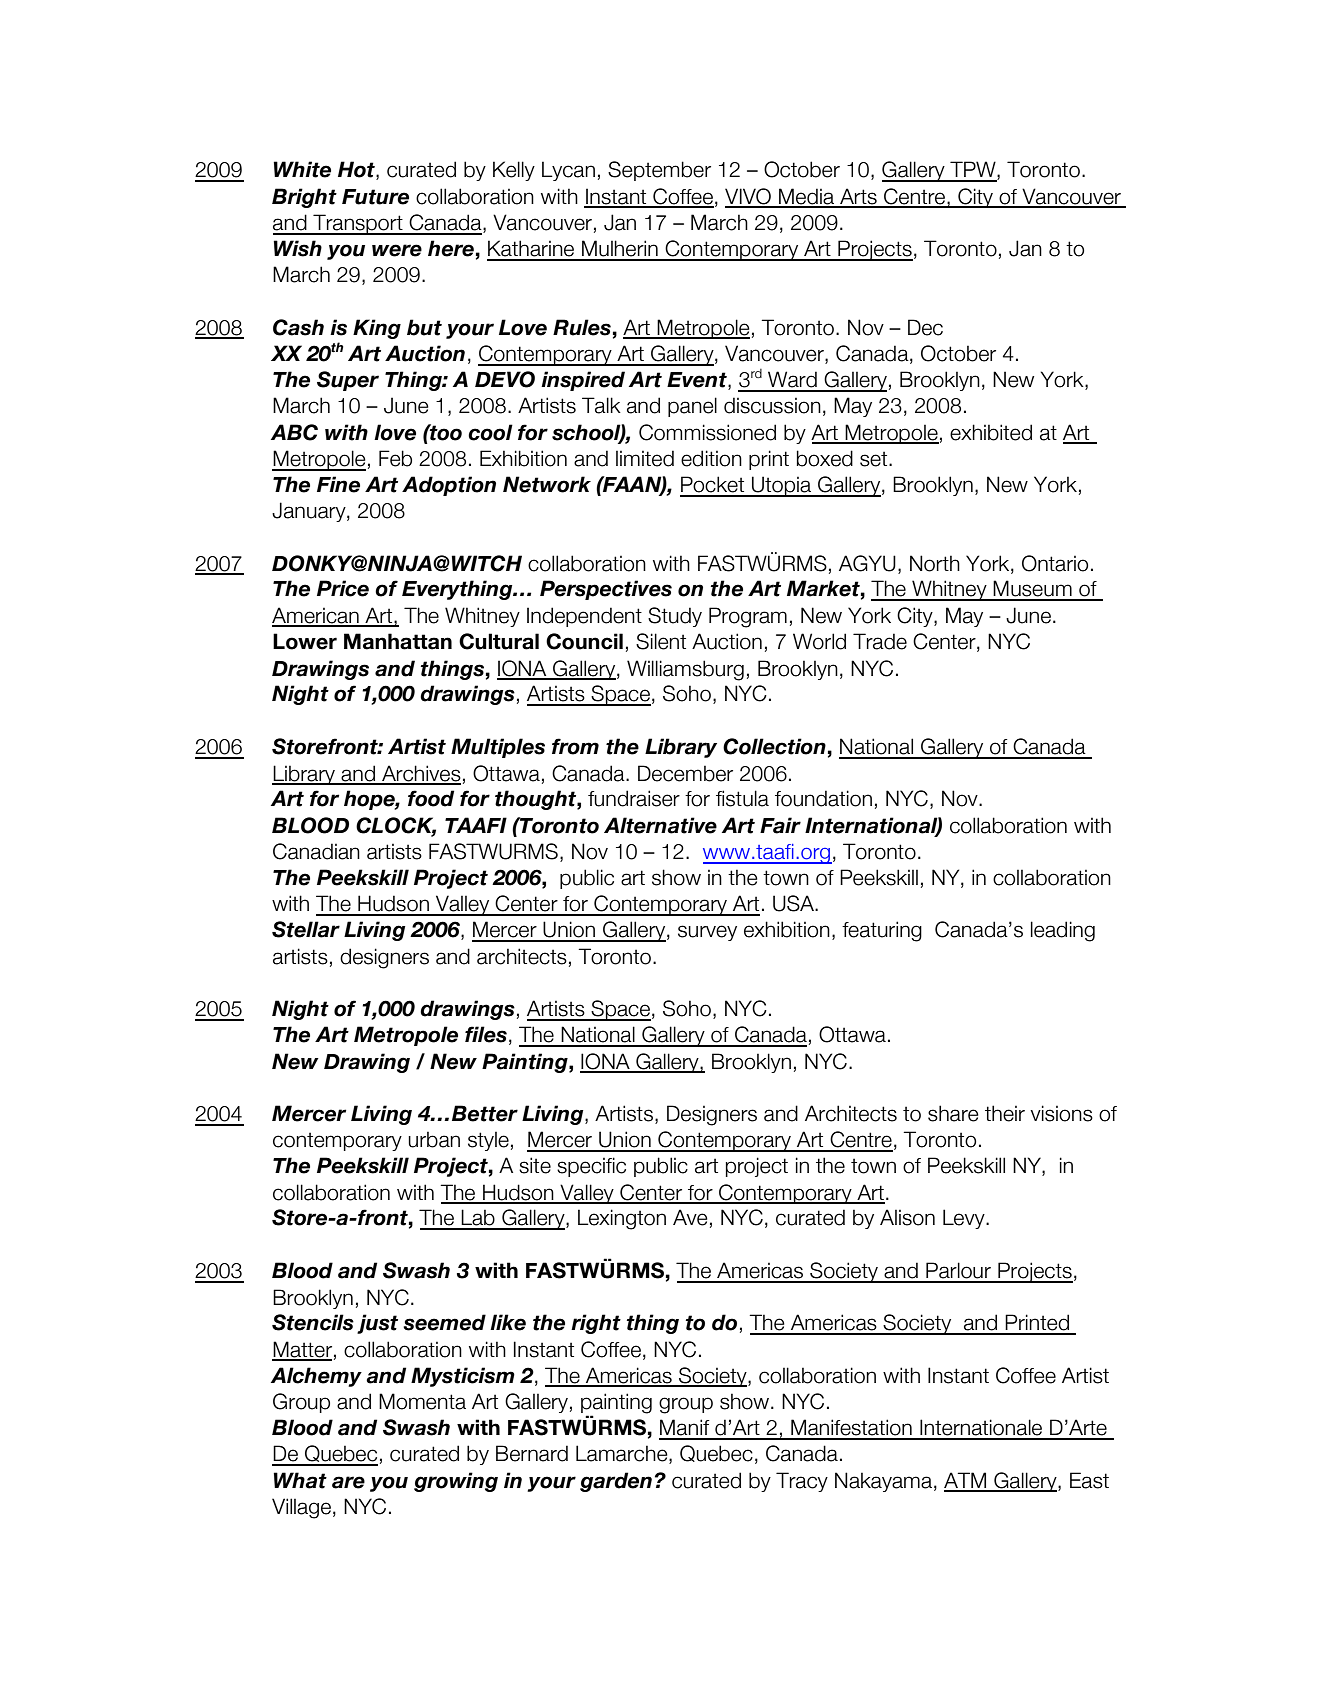 The height and width of the screenshot is (1707, 1319). I want to click on Arts, so click(858, 197).
